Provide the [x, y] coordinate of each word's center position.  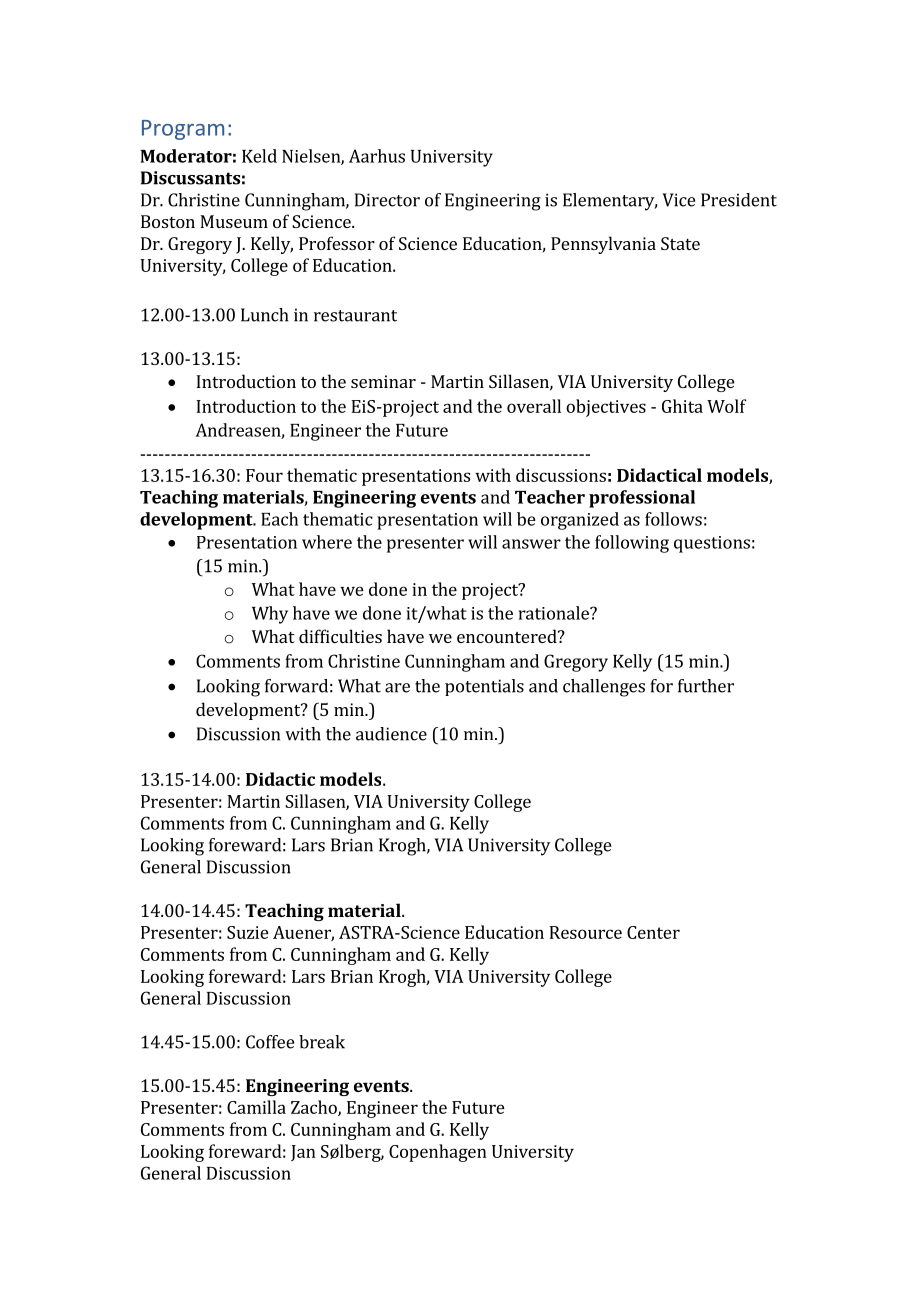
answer [531, 544]
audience [391, 734]
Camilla [256, 1107]
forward [296, 686]
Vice [678, 200]
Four [264, 475]
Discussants [190, 178]
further [706, 686]
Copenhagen [438, 1153]
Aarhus [377, 156]
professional [642, 499]
